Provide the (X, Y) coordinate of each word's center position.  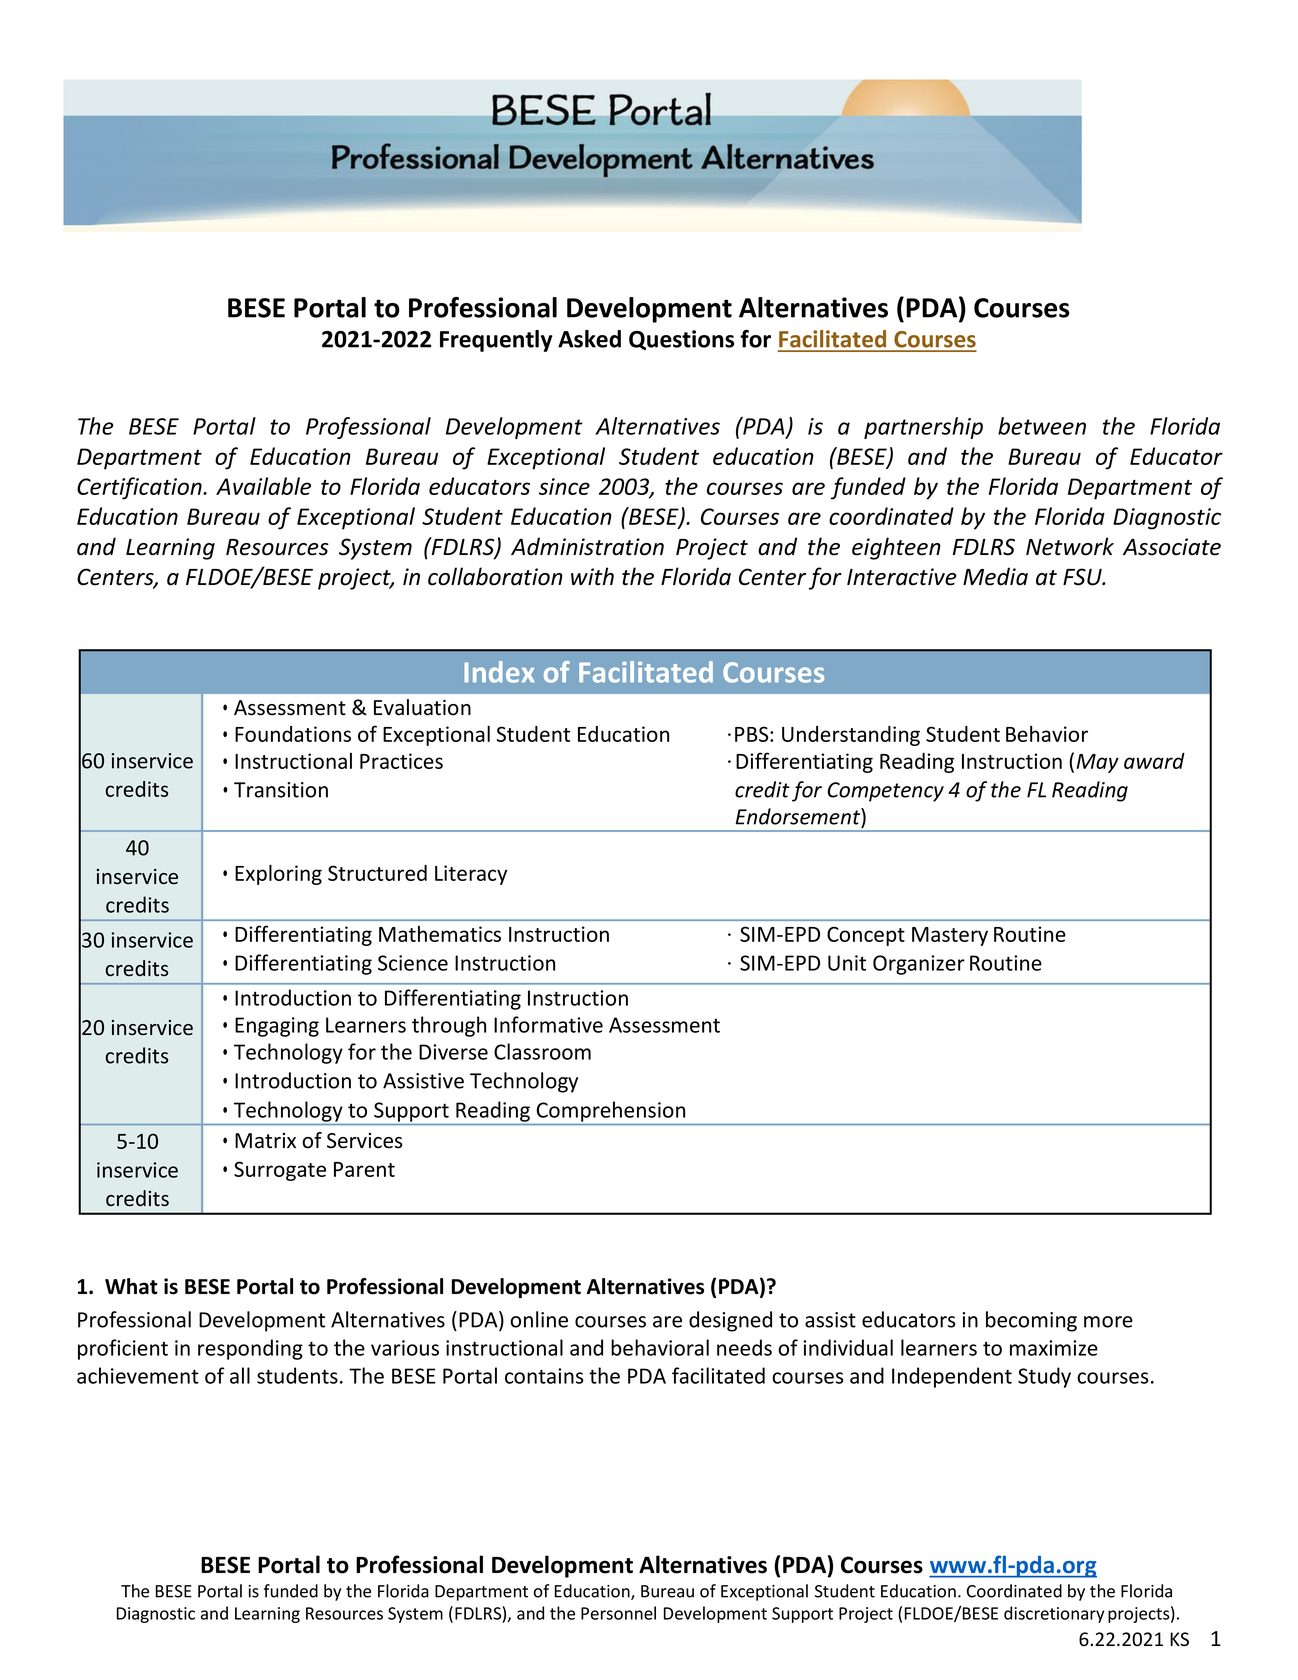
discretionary (1054, 1614)
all (240, 1375)
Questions (681, 340)
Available (263, 486)
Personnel (618, 1613)
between (1042, 426)
